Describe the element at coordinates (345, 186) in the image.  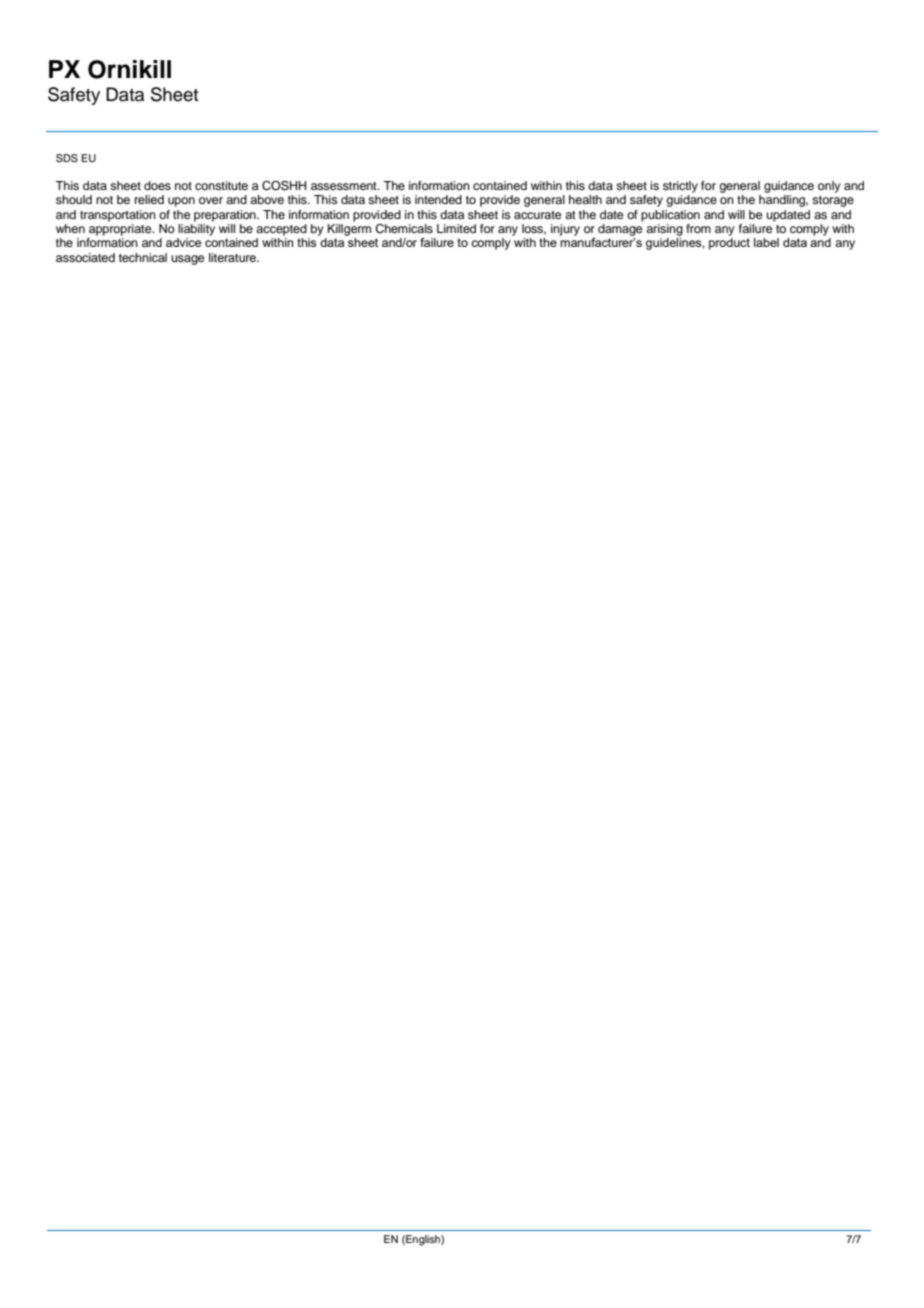
I see `assessment` at that location.
